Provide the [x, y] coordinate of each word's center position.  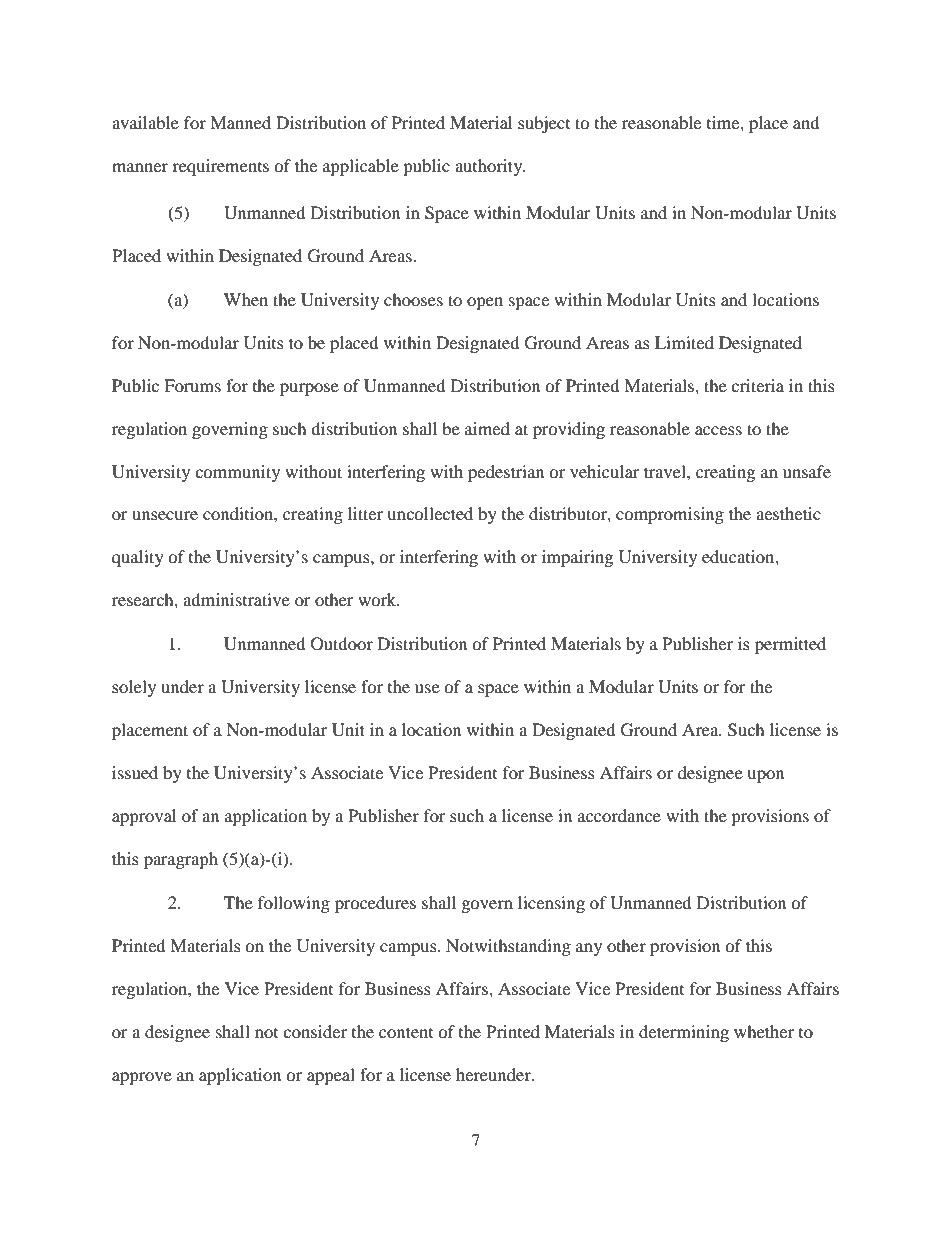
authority [490, 167]
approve [142, 1078]
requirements [220, 167]
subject [544, 124]
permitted [790, 645]
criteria [757, 385]
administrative [236, 599]
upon [765, 776]
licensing [551, 904]
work [378, 599]
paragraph [181, 860]
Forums [192, 385]
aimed [487, 428]
